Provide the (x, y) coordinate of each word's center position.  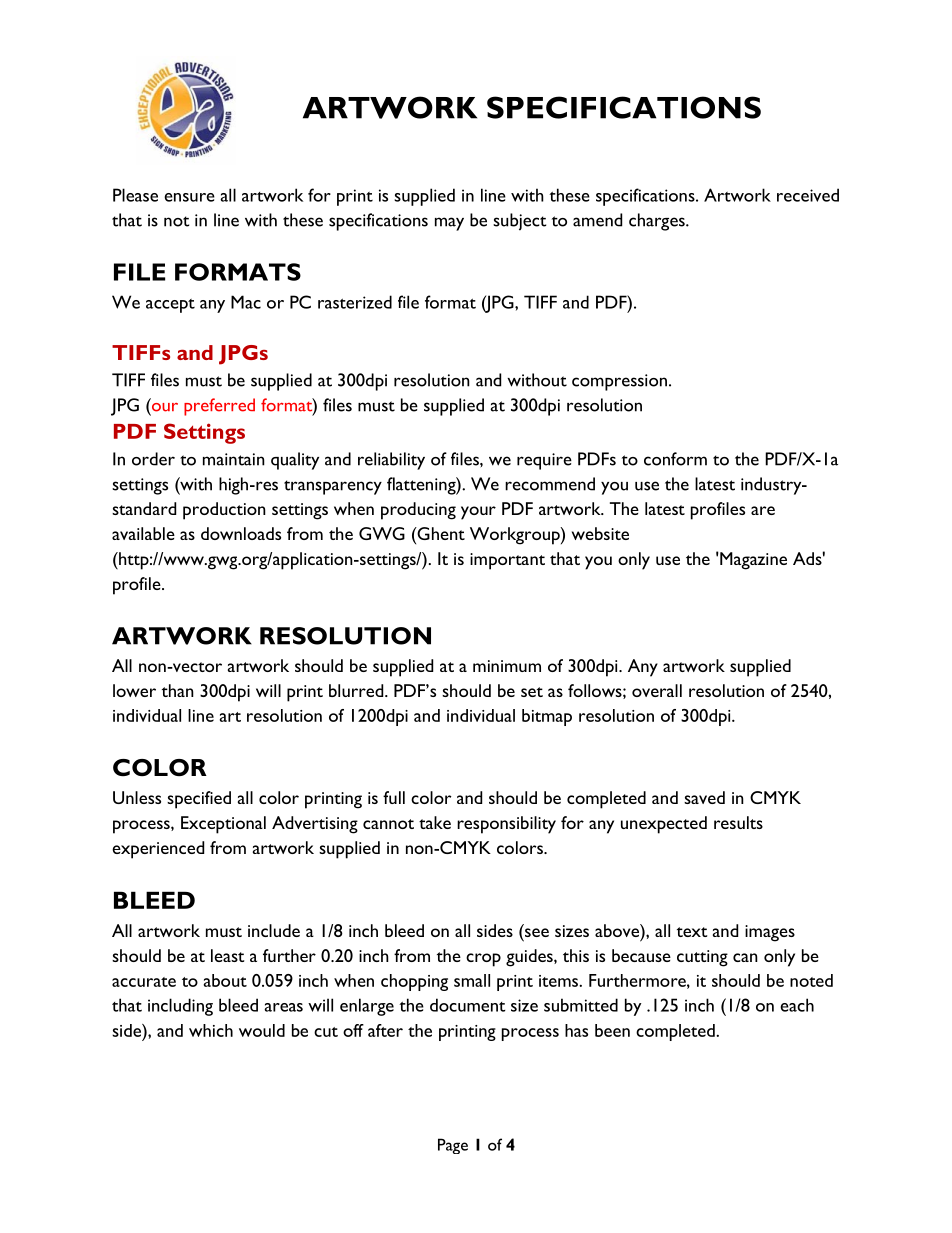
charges (658, 222)
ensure (189, 197)
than (178, 690)
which (211, 1030)
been (612, 1030)
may (449, 224)
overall (657, 690)
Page (453, 1146)
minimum (507, 666)
